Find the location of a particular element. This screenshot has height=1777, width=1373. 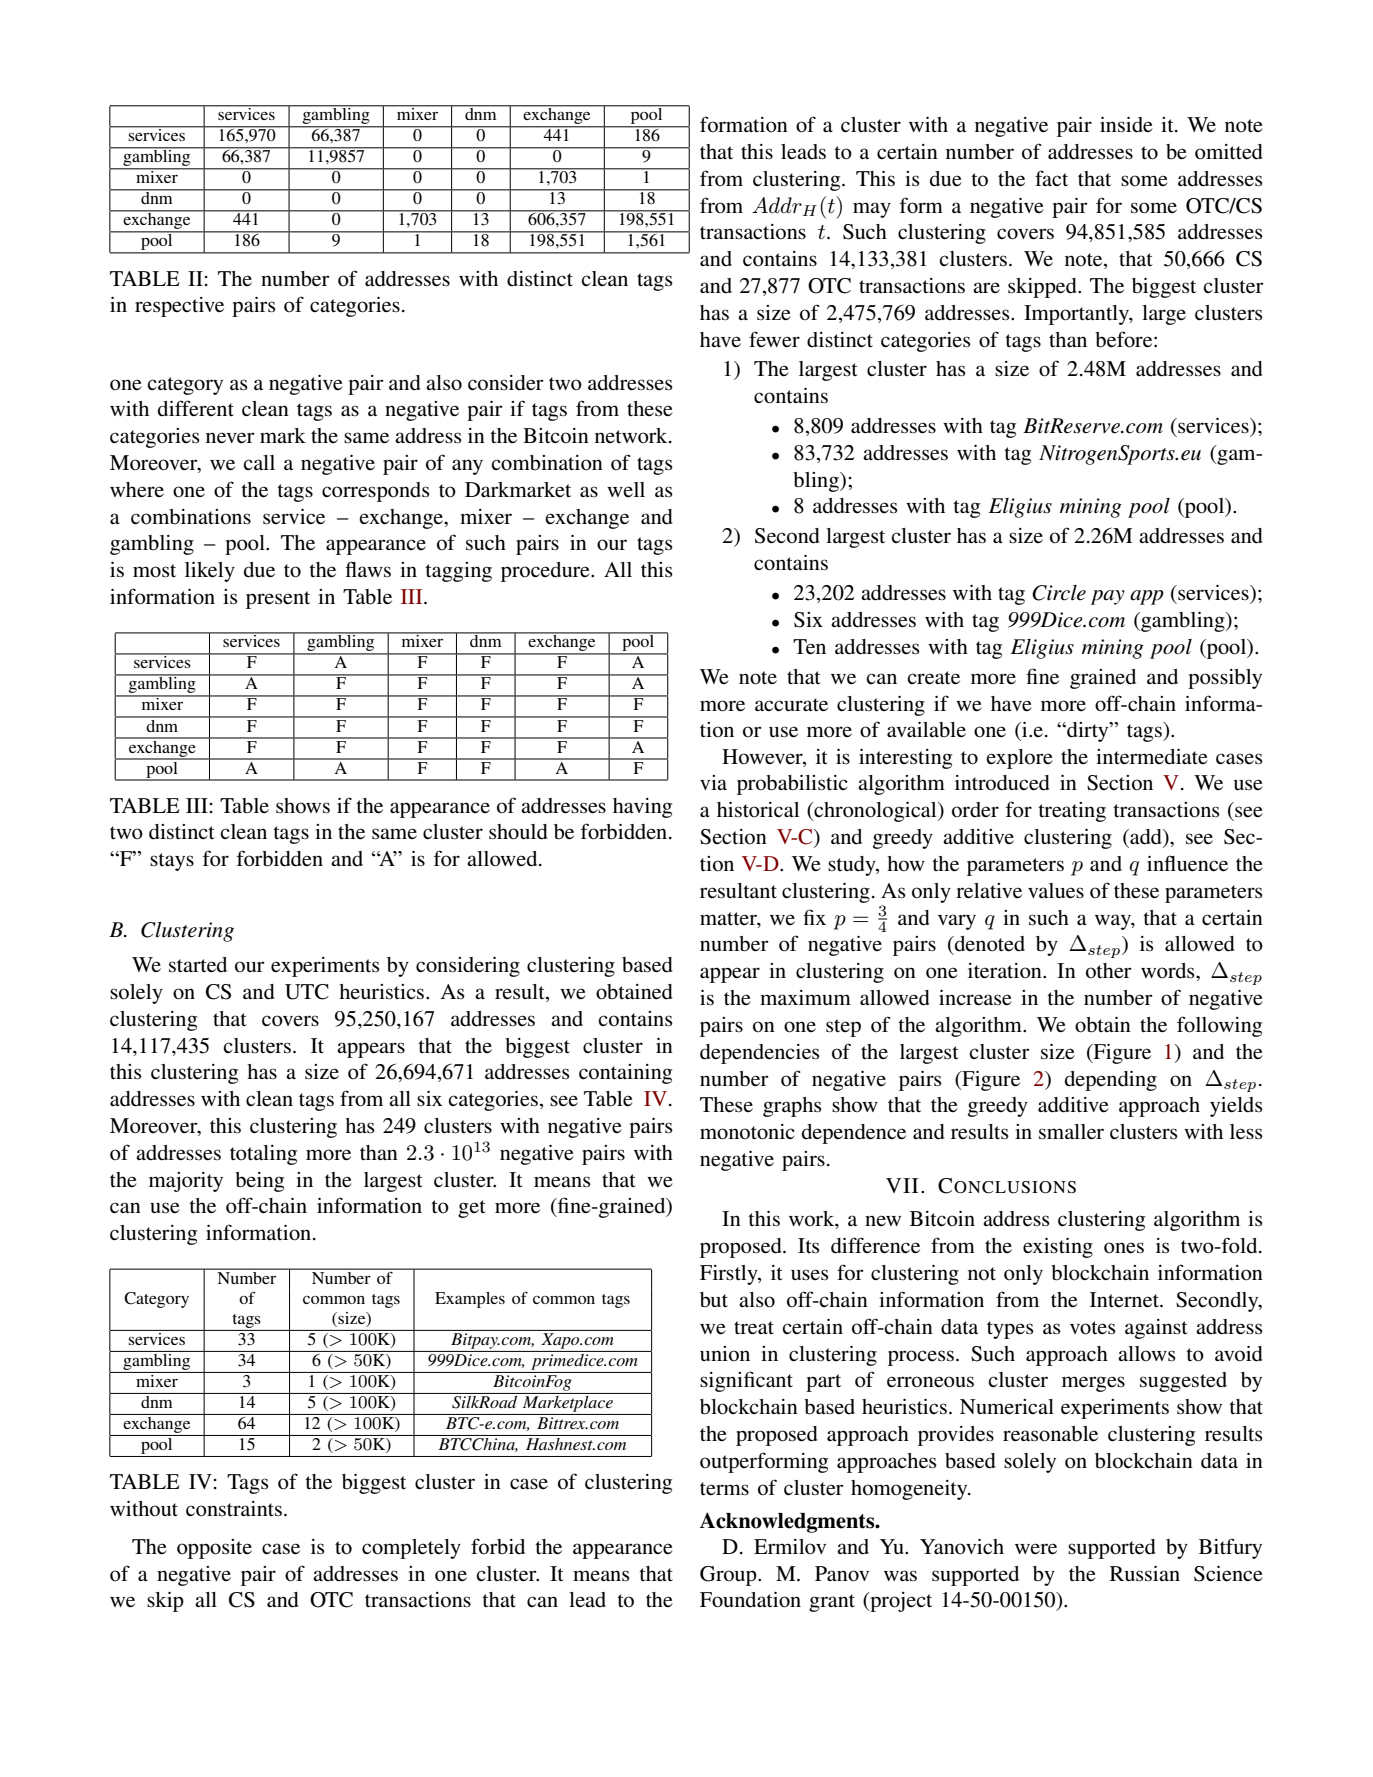

Circle is located at coordinates (1059, 593).
